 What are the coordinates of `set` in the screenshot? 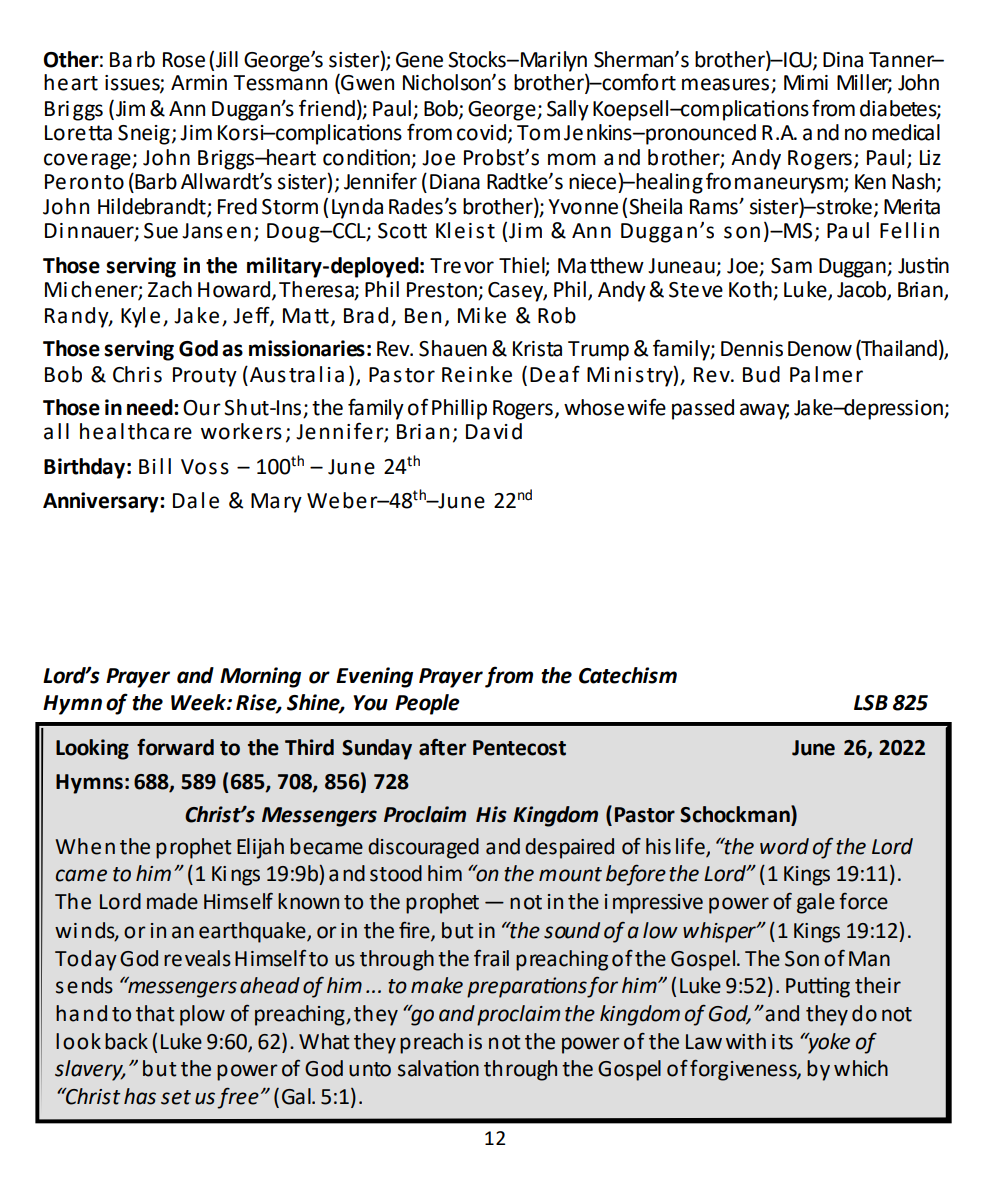 It's located at (176, 1097).
